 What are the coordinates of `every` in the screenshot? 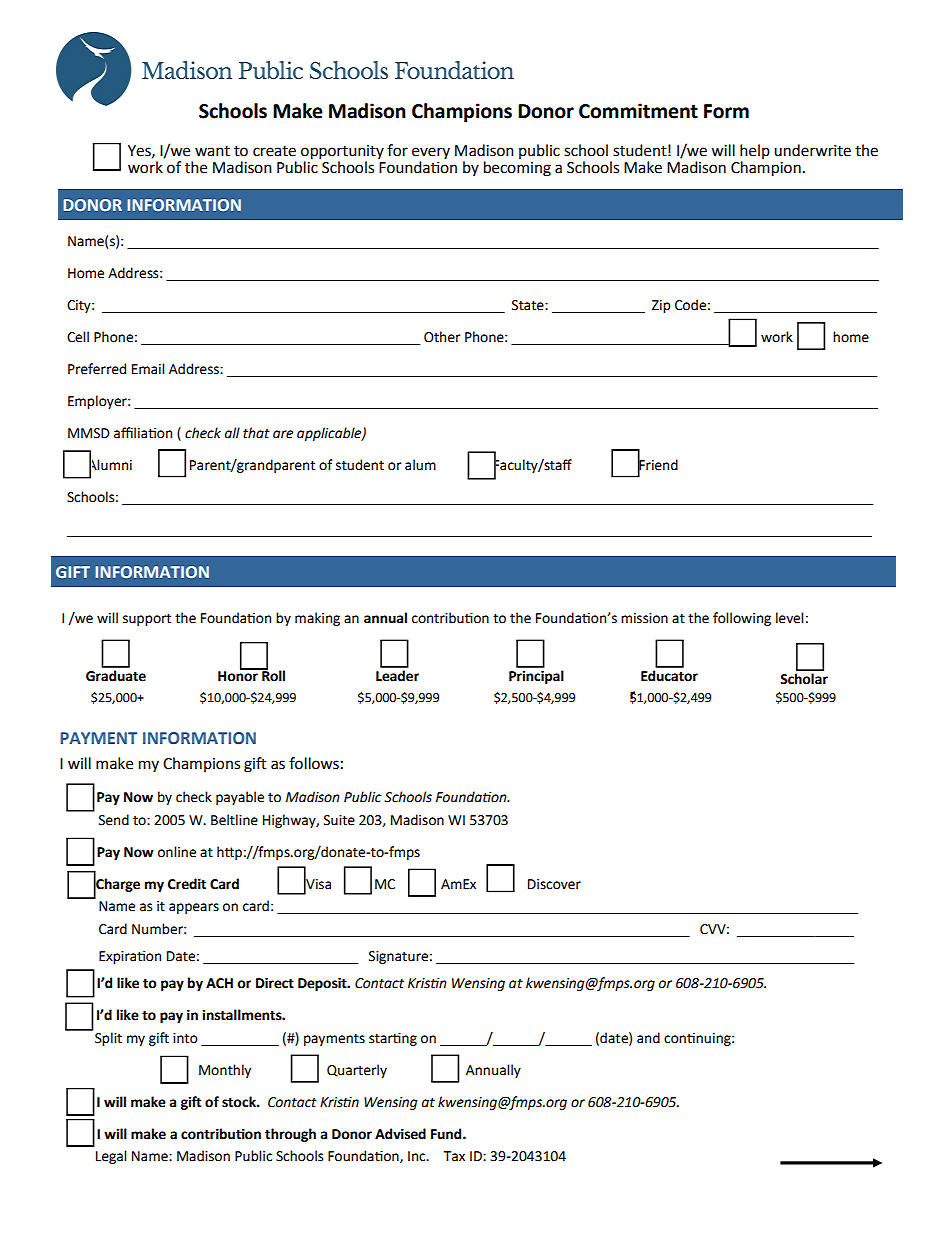 It's located at (431, 154).
